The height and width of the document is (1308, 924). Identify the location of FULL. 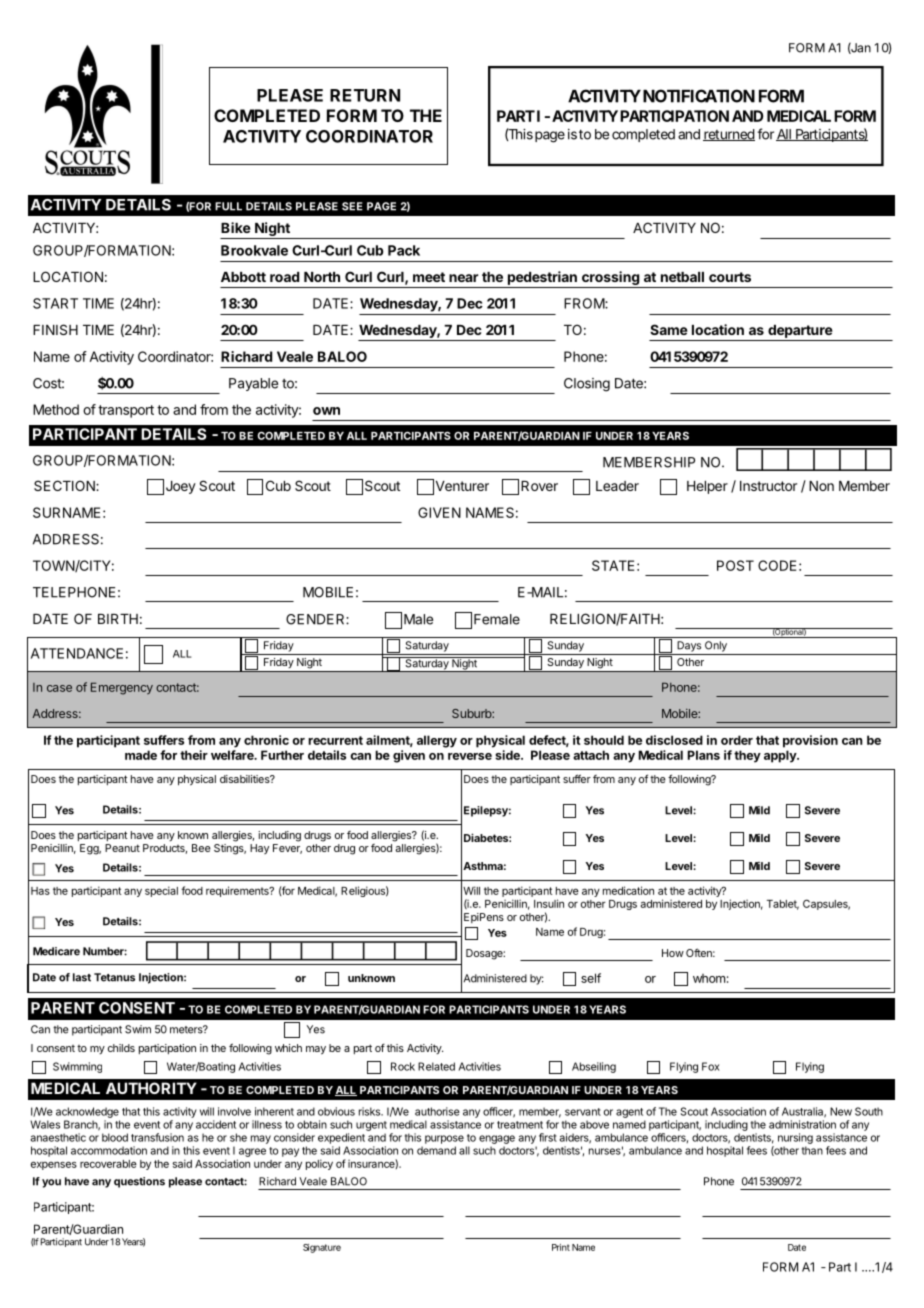
(228, 206).
